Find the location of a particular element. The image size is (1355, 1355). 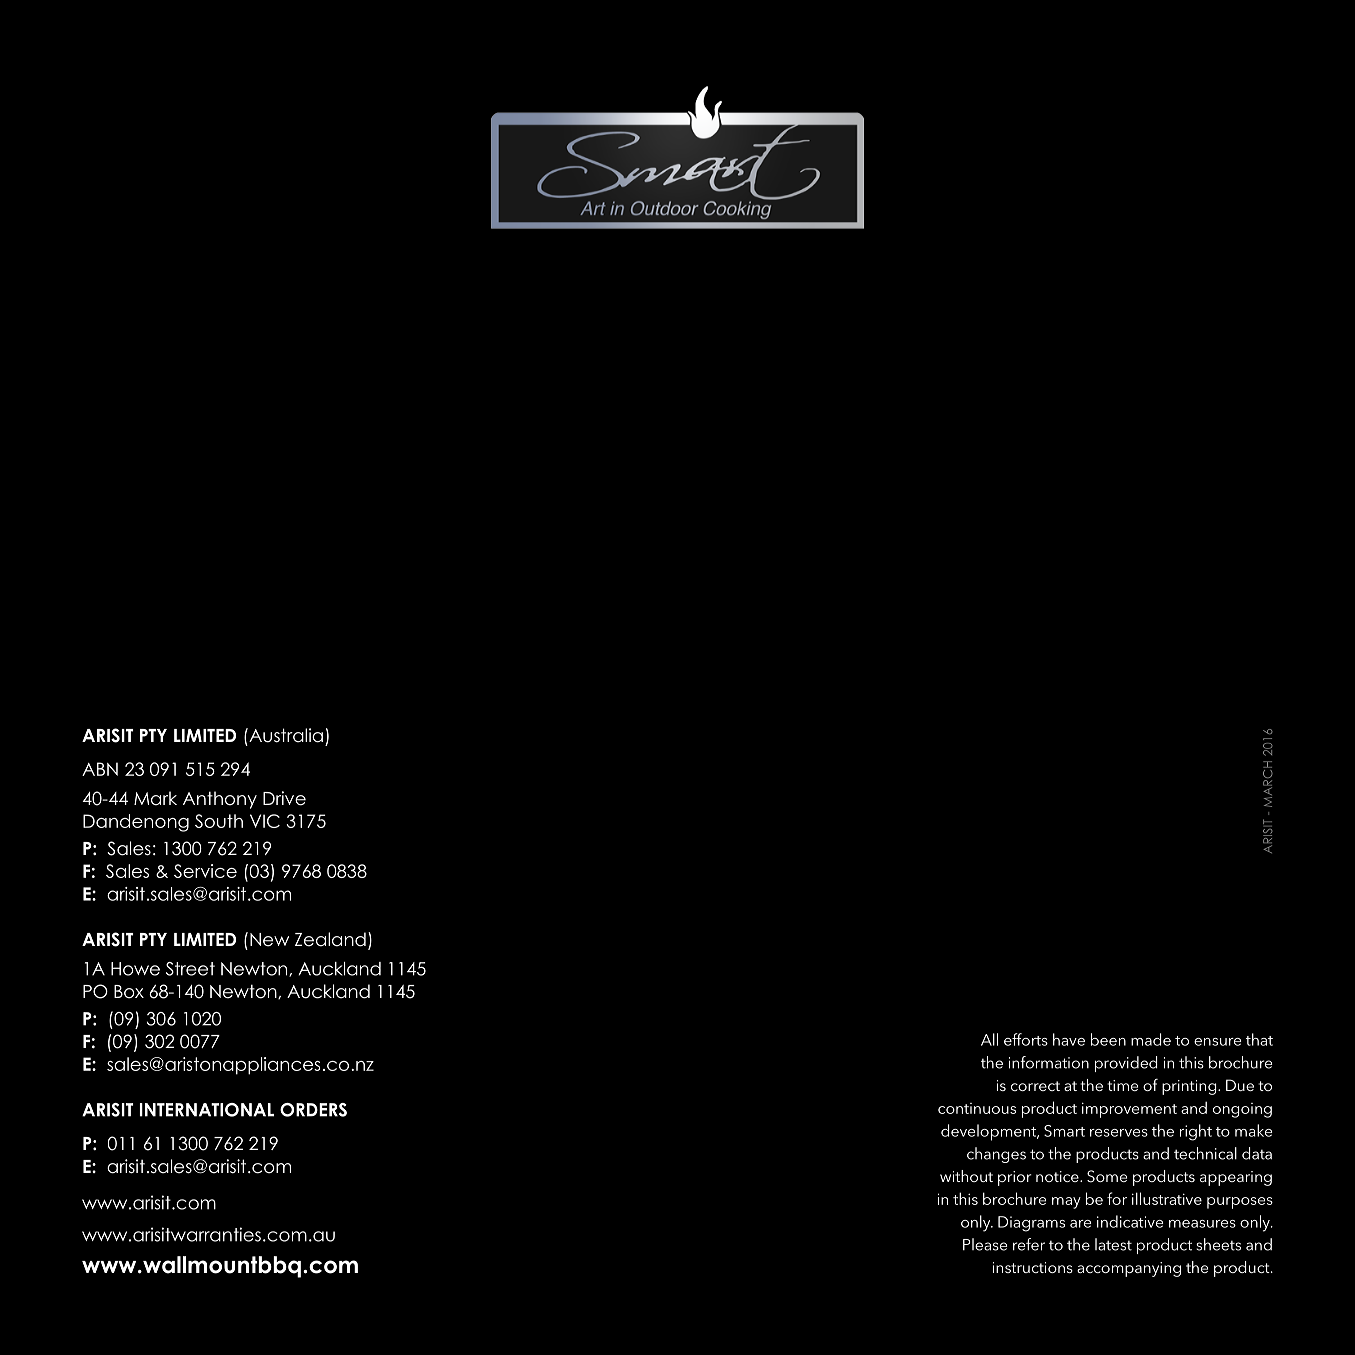

been is located at coordinates (1108, 1039).
